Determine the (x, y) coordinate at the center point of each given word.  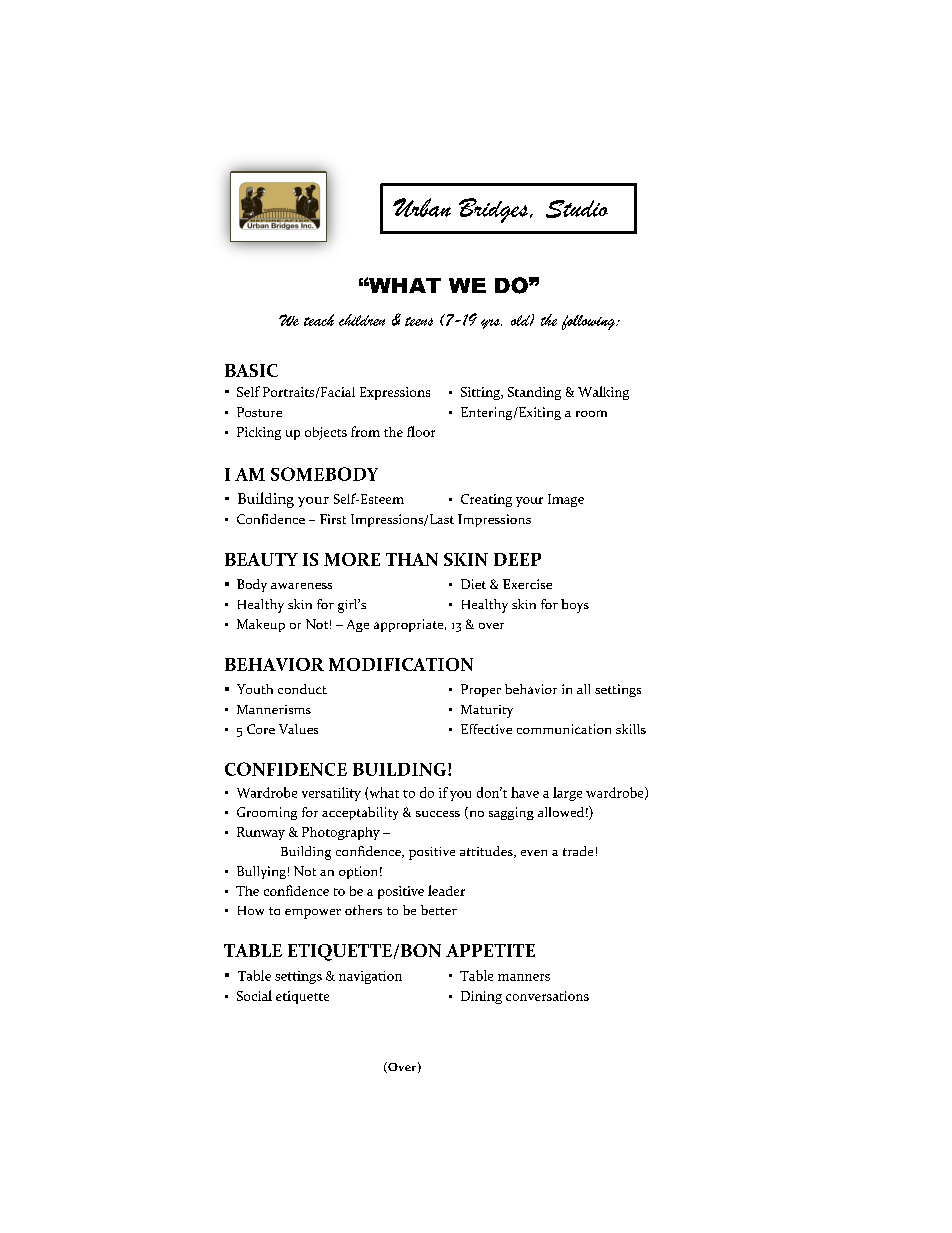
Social (254, 995)
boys (575, 606)
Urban (422, 207)
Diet (473, 584)
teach (319, 320)
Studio (577, 209)
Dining (481, 997)
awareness (301, 586)
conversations (547, 996)
